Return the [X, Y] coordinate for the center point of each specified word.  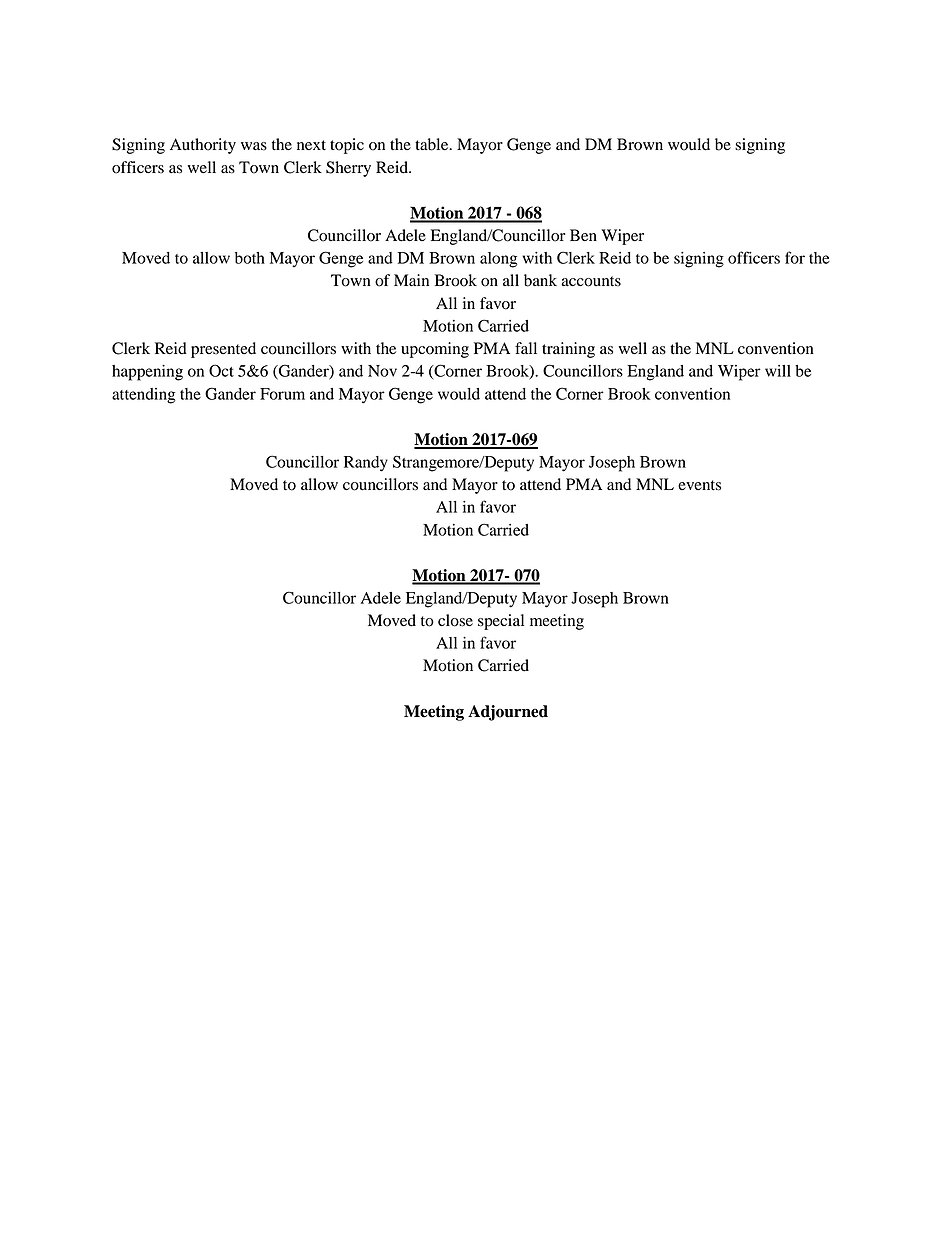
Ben [583, 235]
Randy [366, 464]
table [433, 144]
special [501, 622]
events [699, 485]
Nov [382, 371]
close [455, 620]
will [778, 371]
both [250, 258]
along [499, 260]
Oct [221, 370]
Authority [203, 146]
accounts [591, 281]
